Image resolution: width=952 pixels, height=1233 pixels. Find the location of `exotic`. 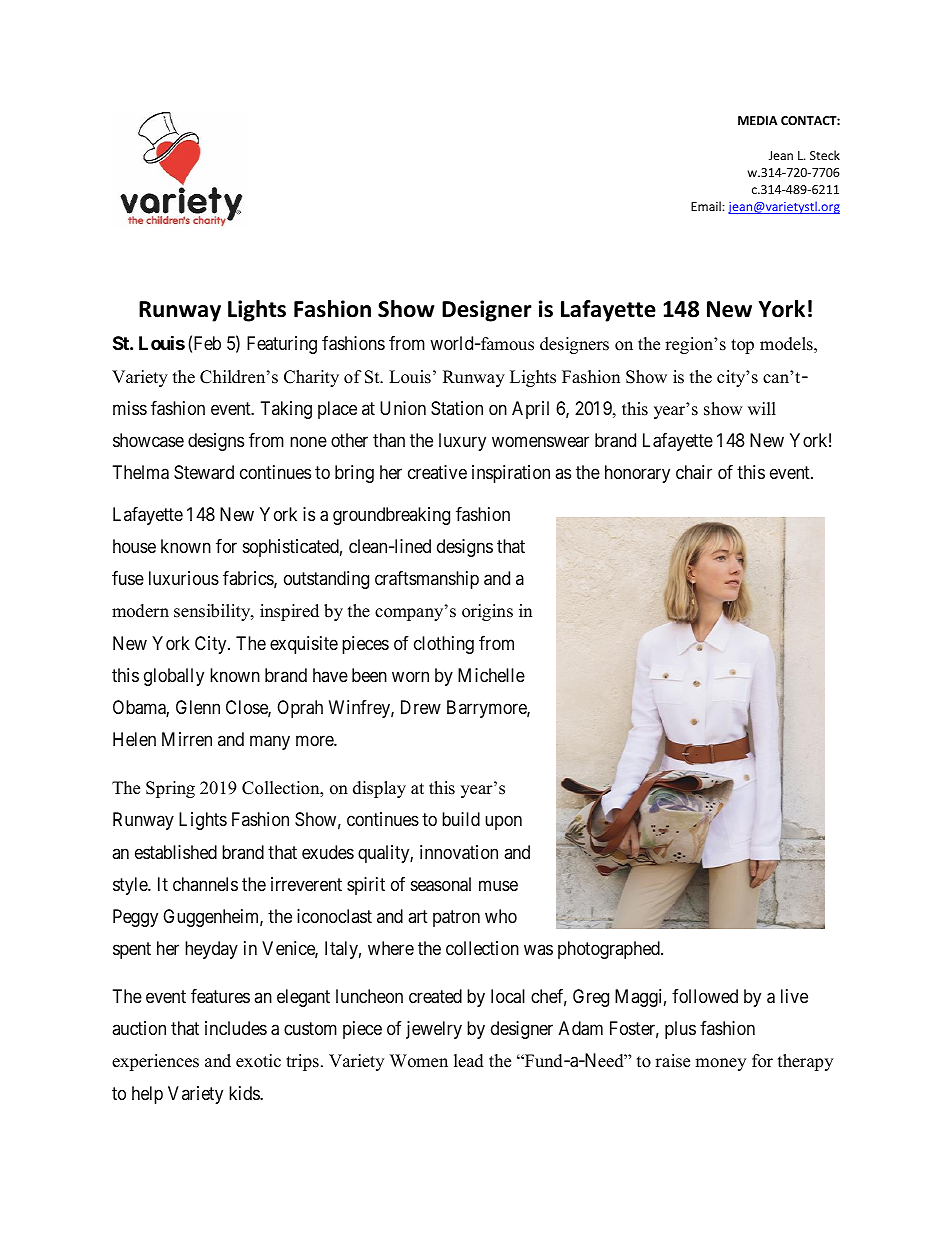

exotic is located at coordinates (258, 1061).
